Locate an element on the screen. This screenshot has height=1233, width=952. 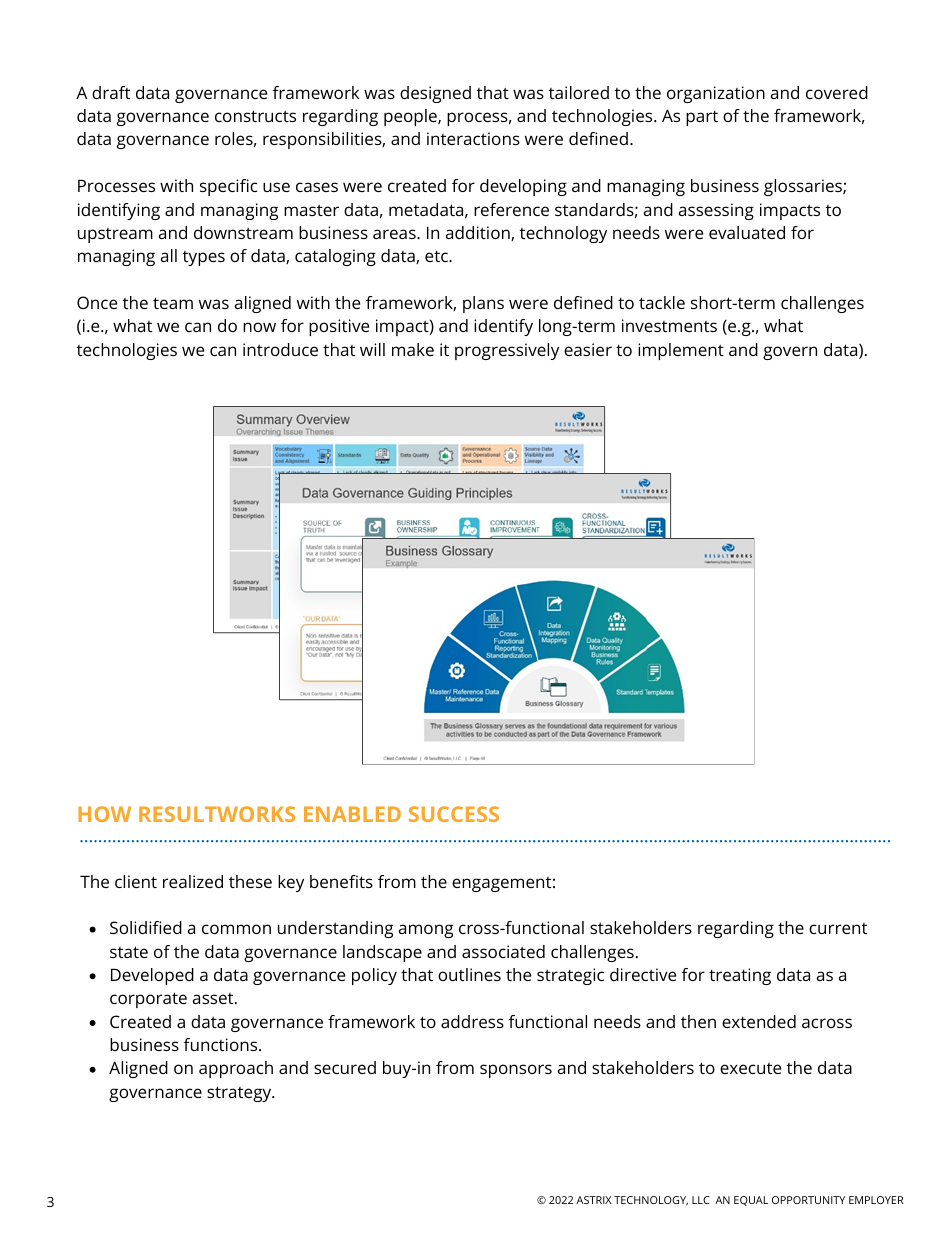
sponsors is located at coordinates (516, 1071).
